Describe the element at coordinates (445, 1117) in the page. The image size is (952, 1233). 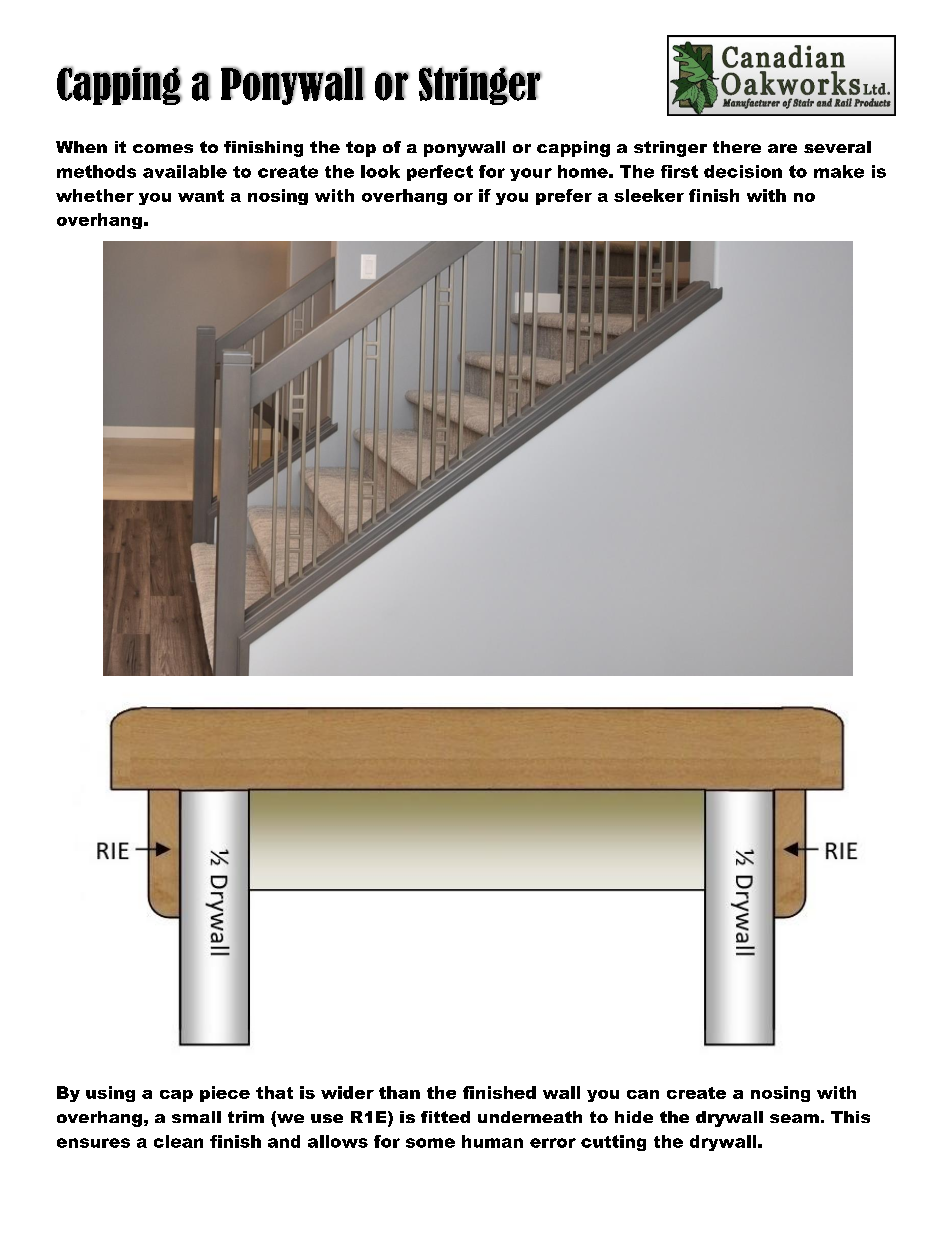
I see `fitted` at that location.
